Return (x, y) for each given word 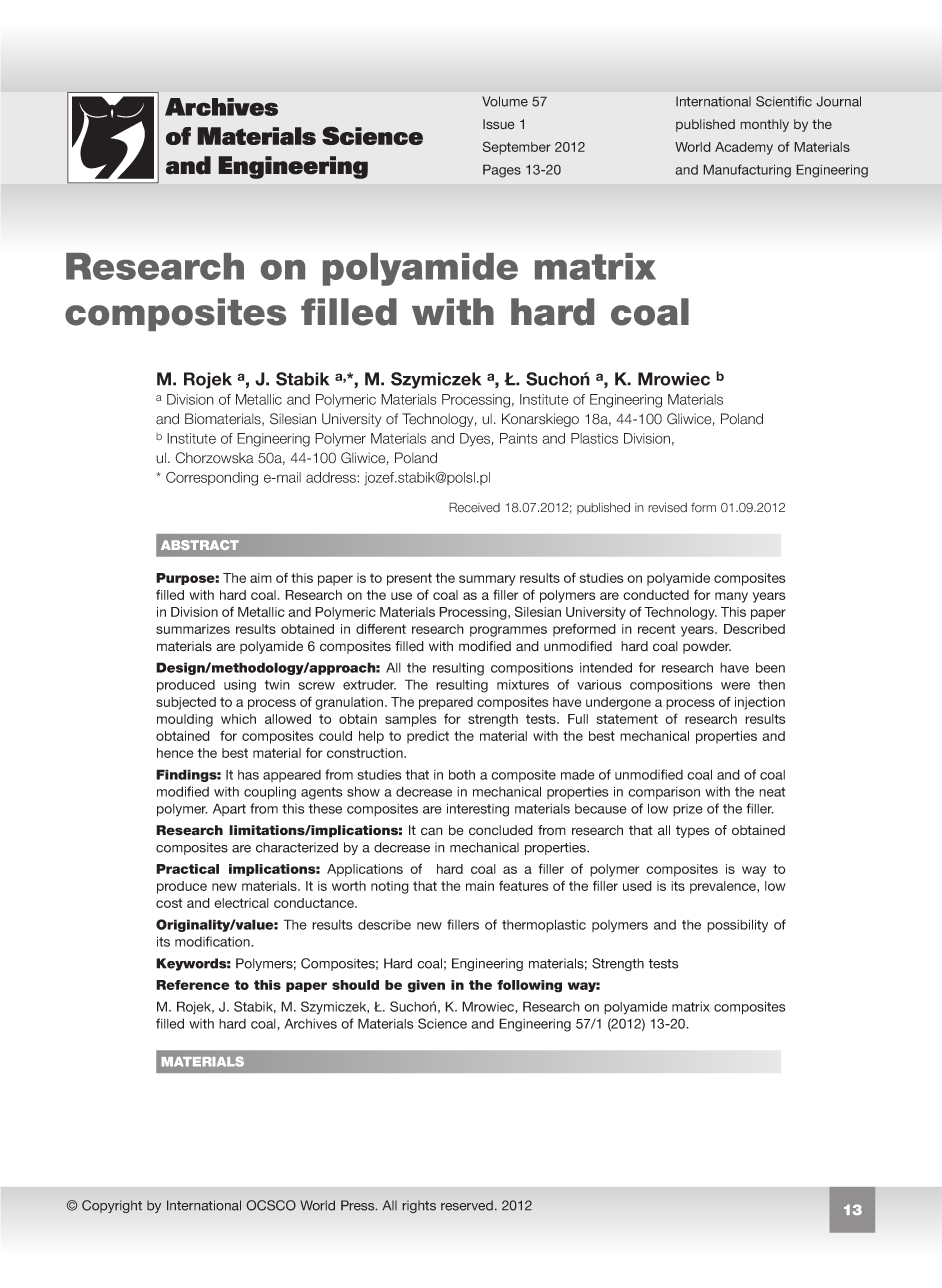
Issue (499, 124)
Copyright (112, 1206)
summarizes (193, 629)
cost (169, 903)
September (517, 148)
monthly (764, 125)
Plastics (594, 438)
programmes (508, 631)
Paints (519, 438)
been (770, 667)
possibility (737, 926)
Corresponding (212, 479)
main (480, 886)
